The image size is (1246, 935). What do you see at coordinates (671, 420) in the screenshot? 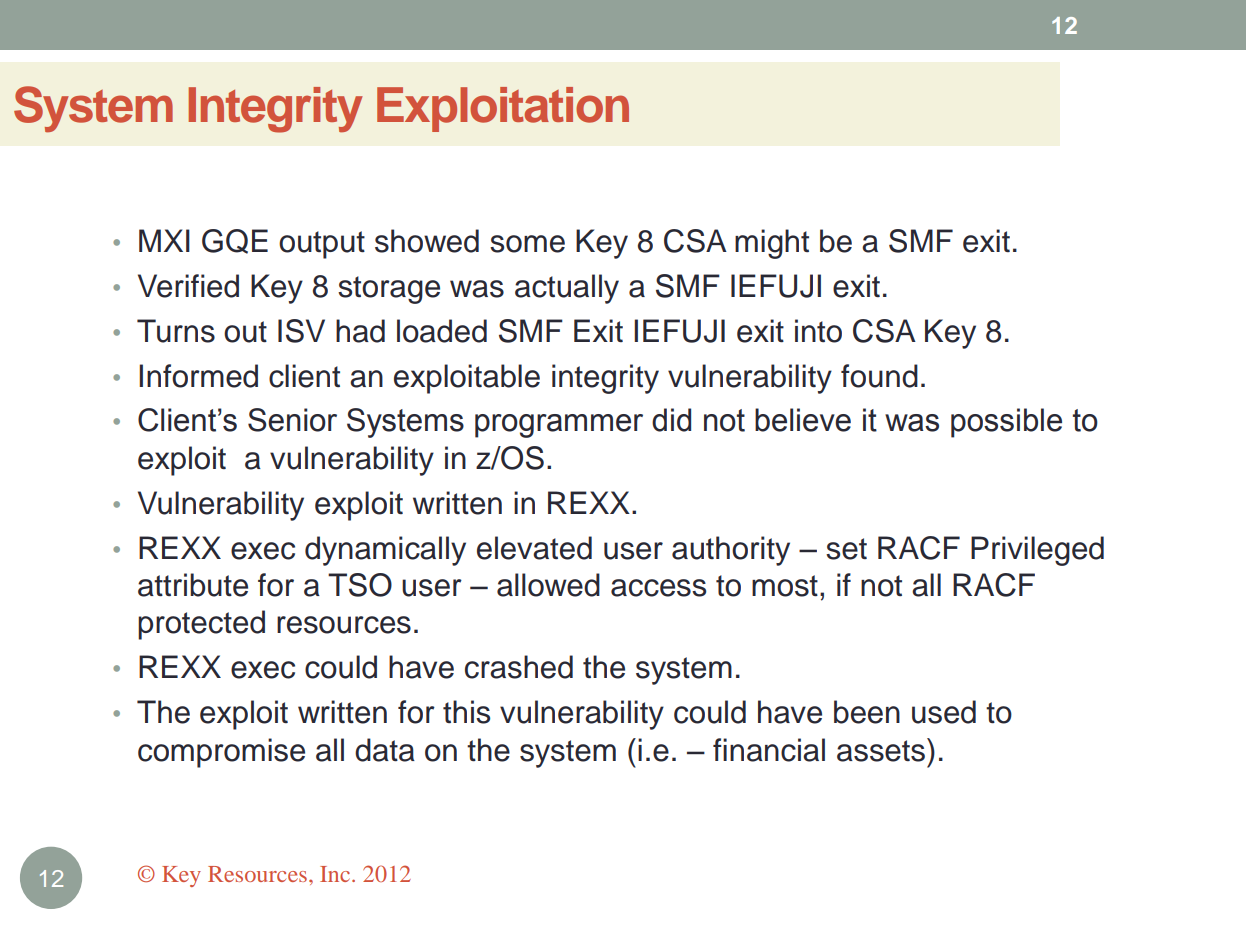
I see `did` at bounding box center [671, 420].
